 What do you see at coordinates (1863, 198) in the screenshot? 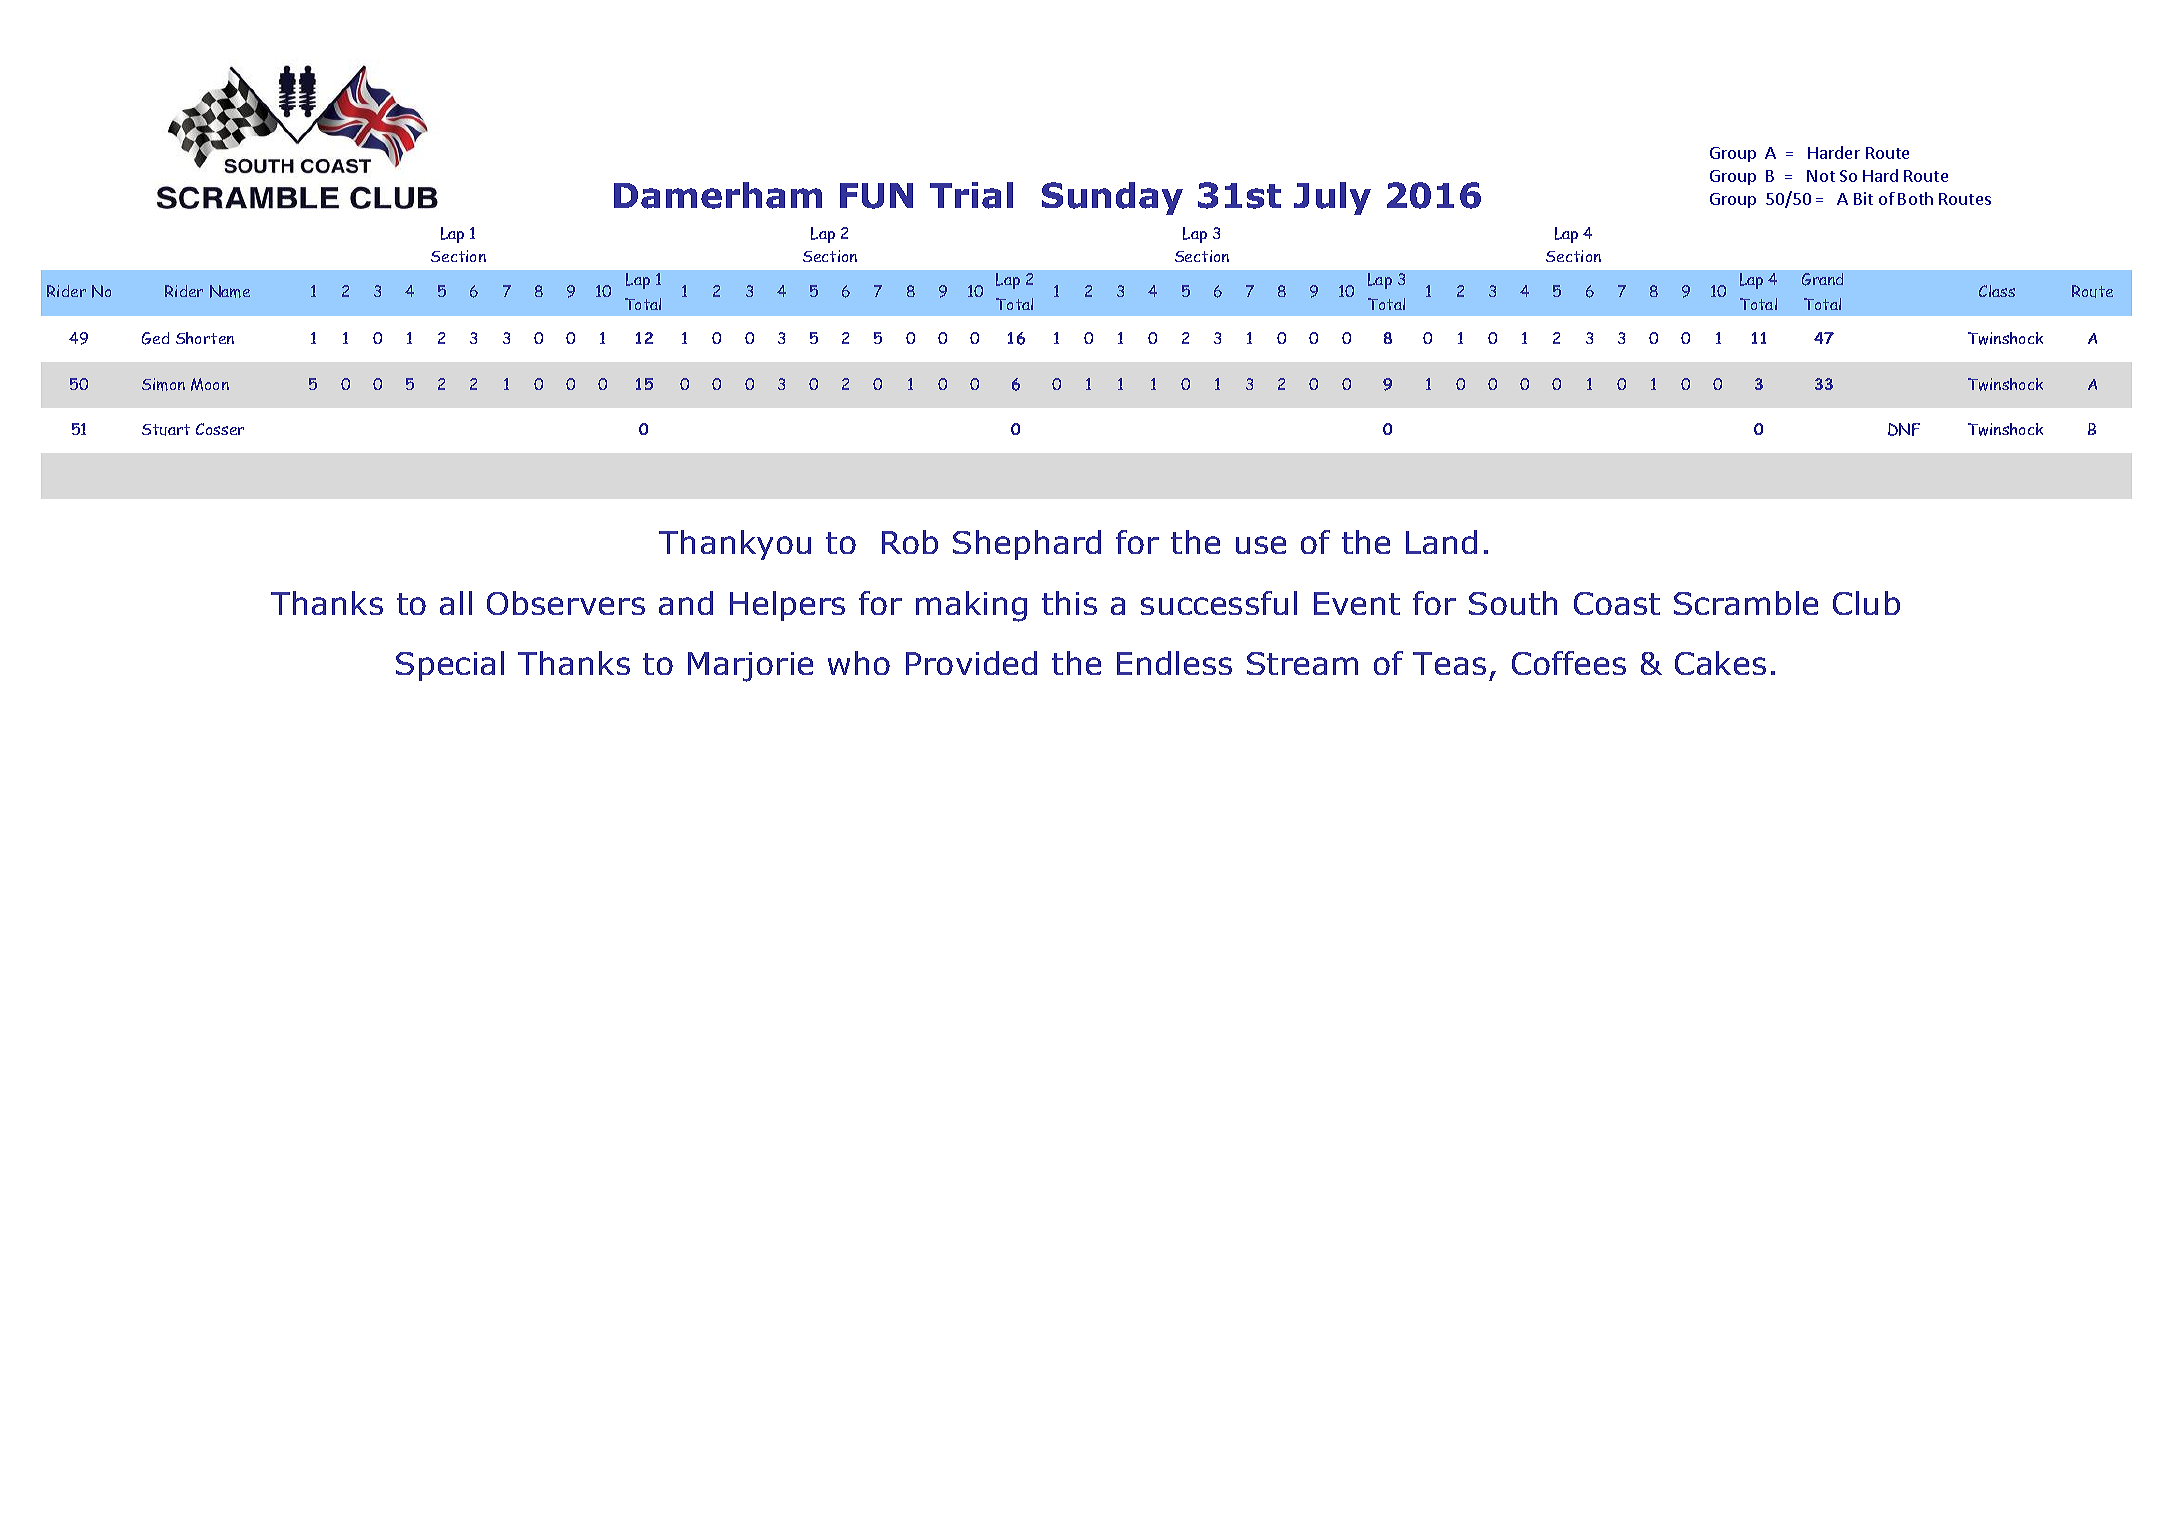
I see `Bit` at bounding box center [1863, 198].
